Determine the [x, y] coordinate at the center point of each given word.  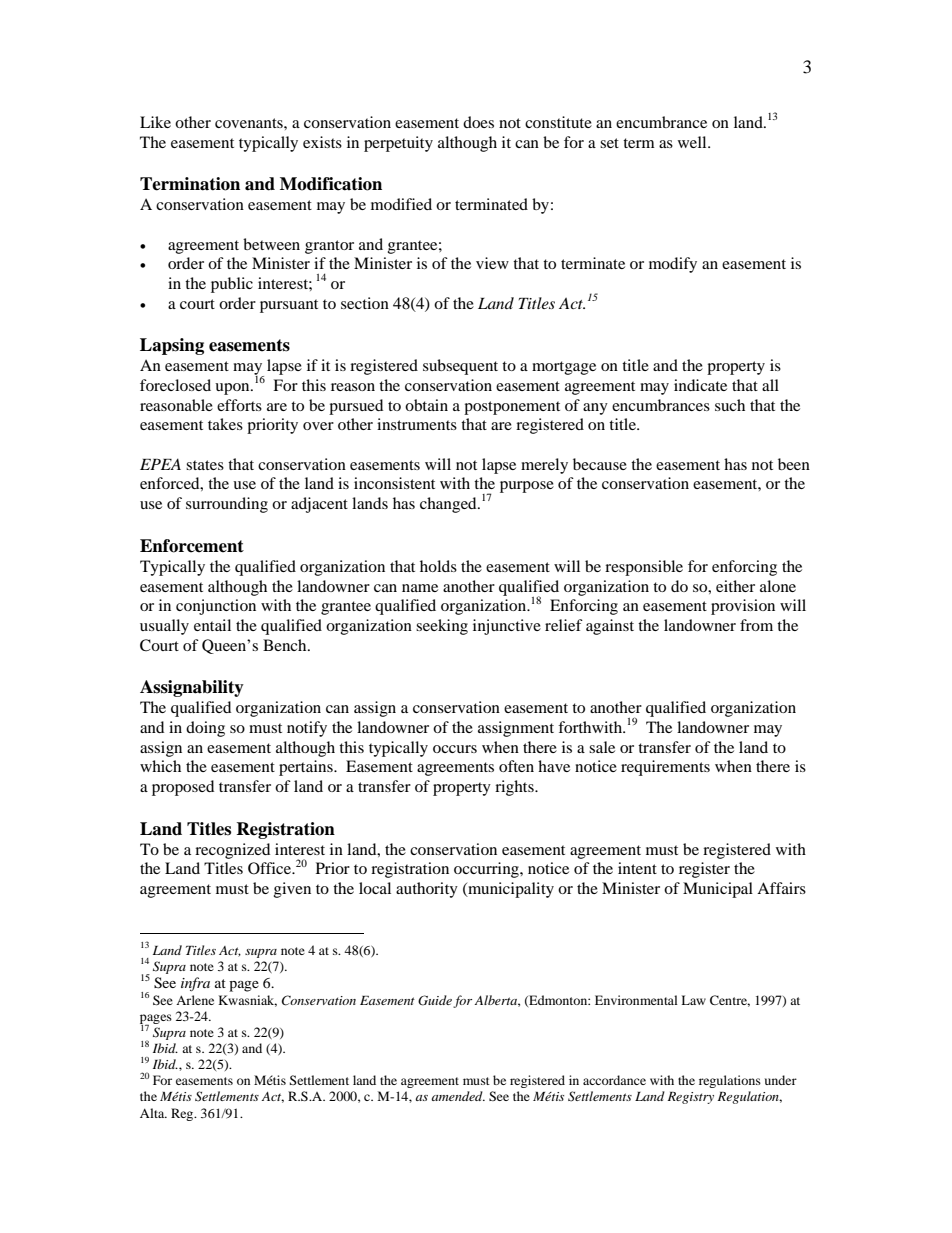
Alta [153, 1113]
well [693, 142]
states [205, 465]
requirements [665, 768]
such [730, 405]
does [478, 122]
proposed [183, 788]
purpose [527, 487]
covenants [250, 123]
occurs [455, 749]
